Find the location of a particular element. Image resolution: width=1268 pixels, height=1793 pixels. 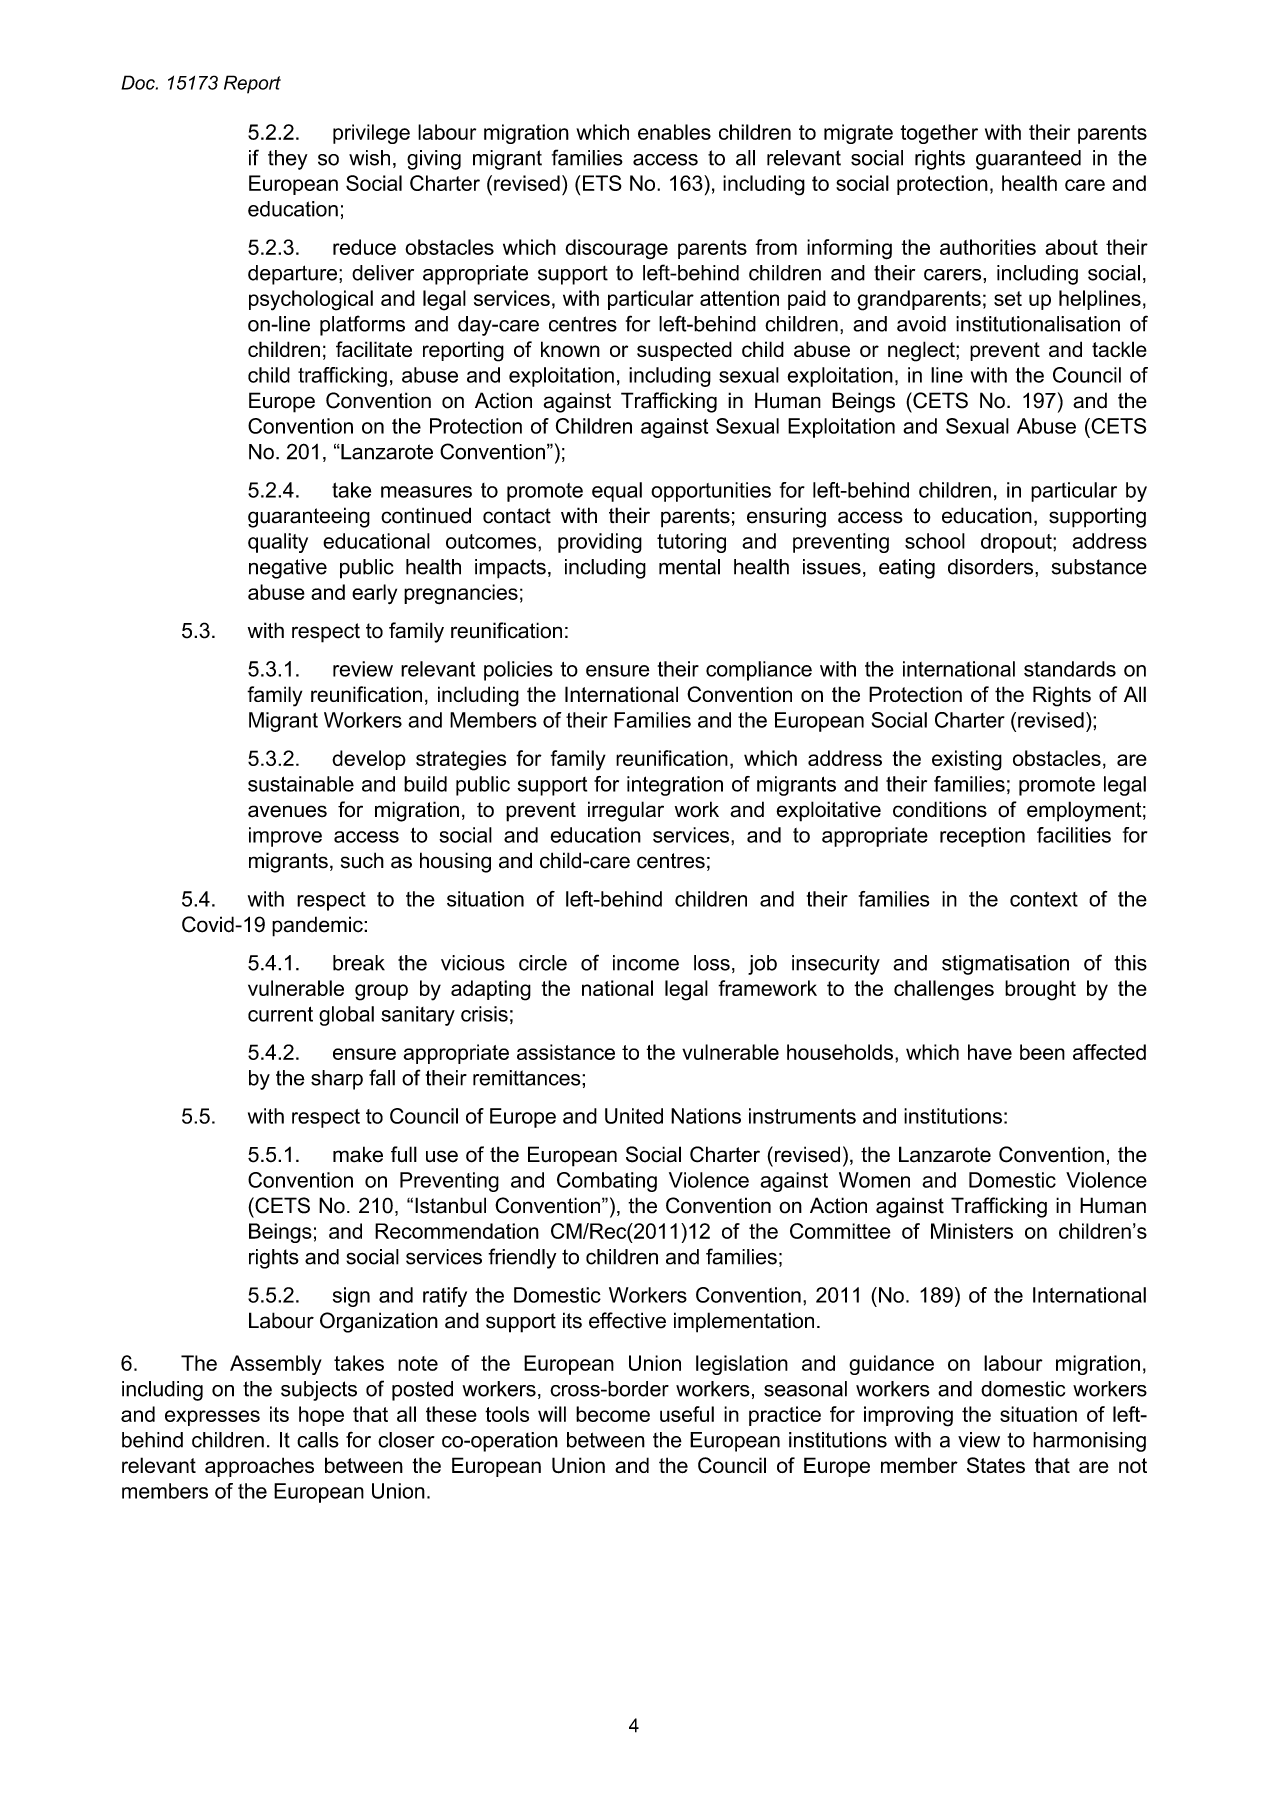

sharp is located at coordinates (337, 1080).
